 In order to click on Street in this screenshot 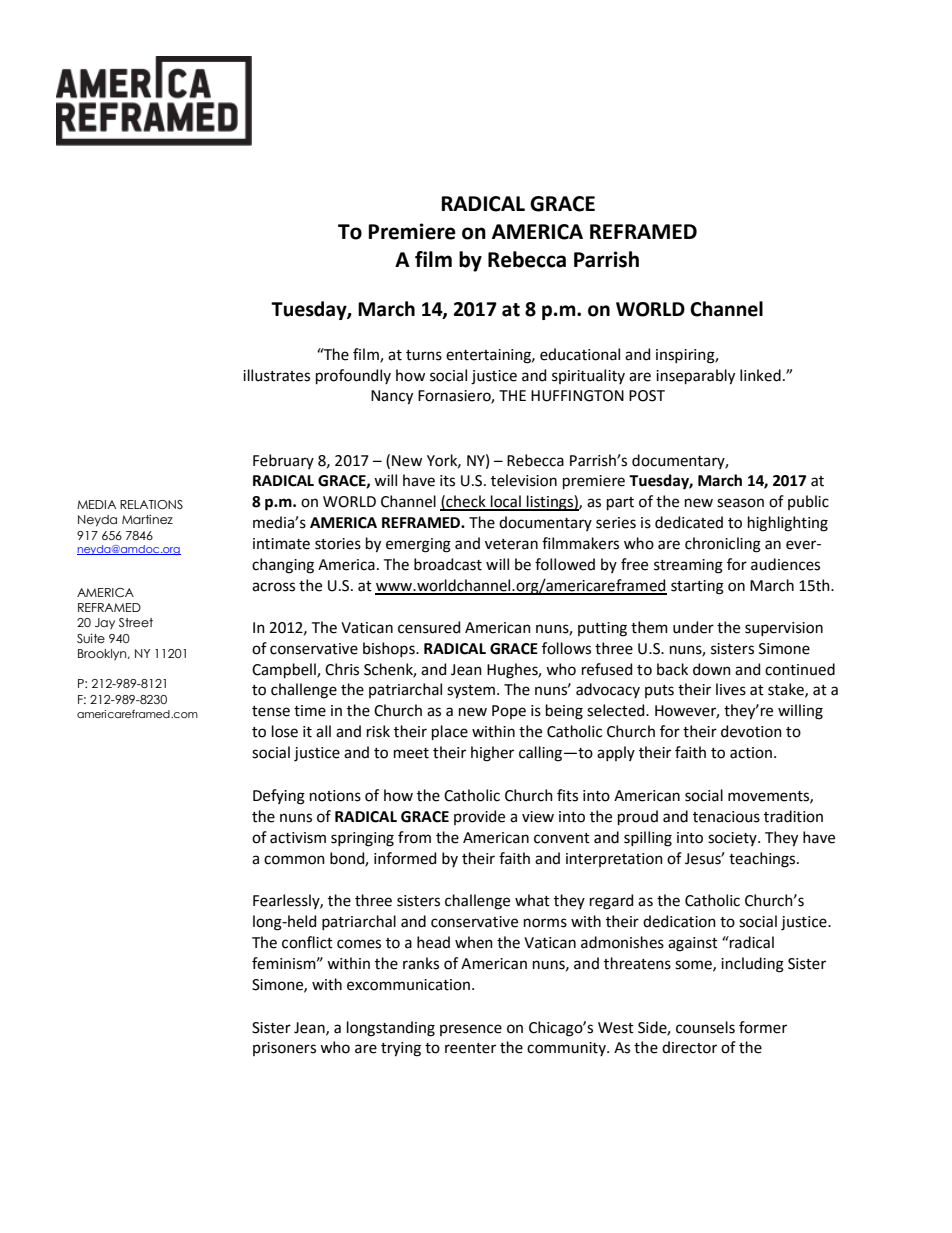, I will do `click(136, 622)`.
